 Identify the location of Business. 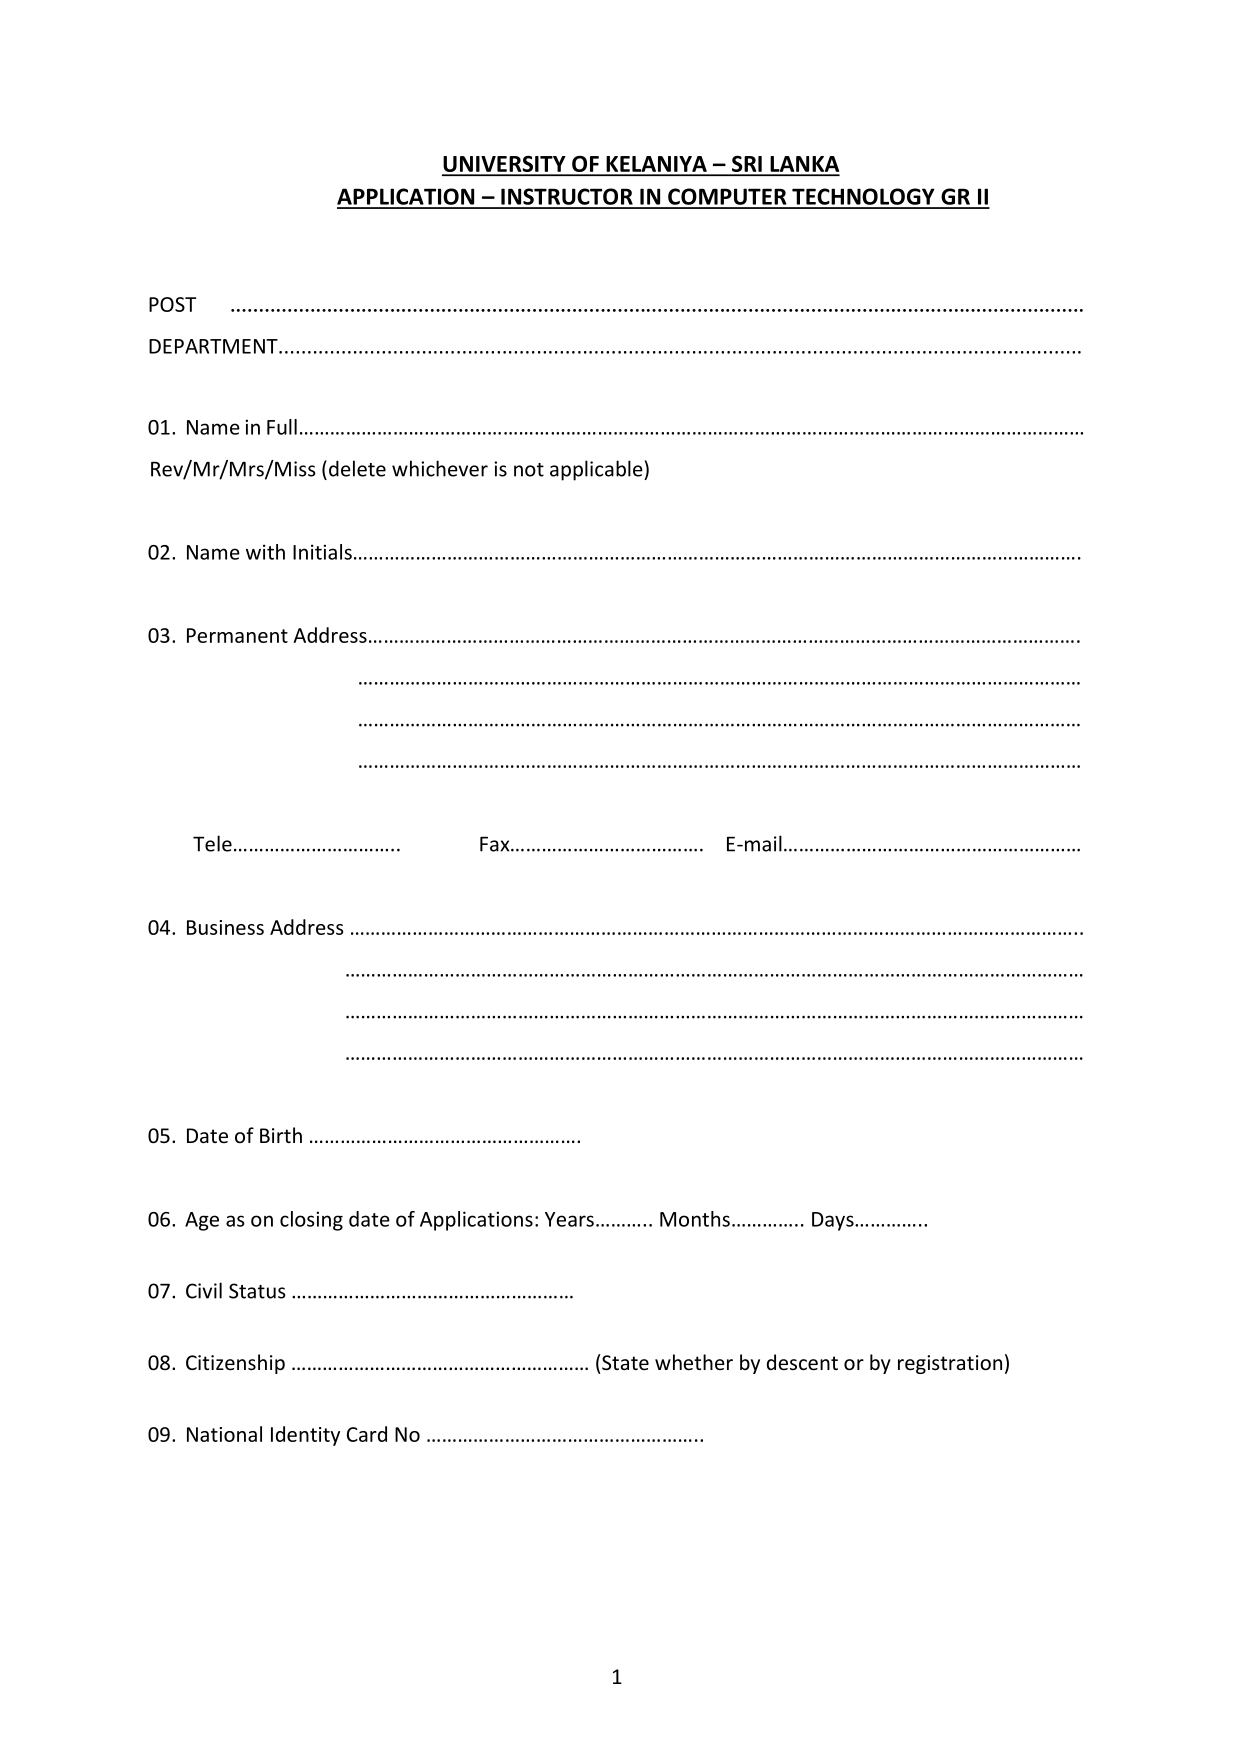
(225, 927).
